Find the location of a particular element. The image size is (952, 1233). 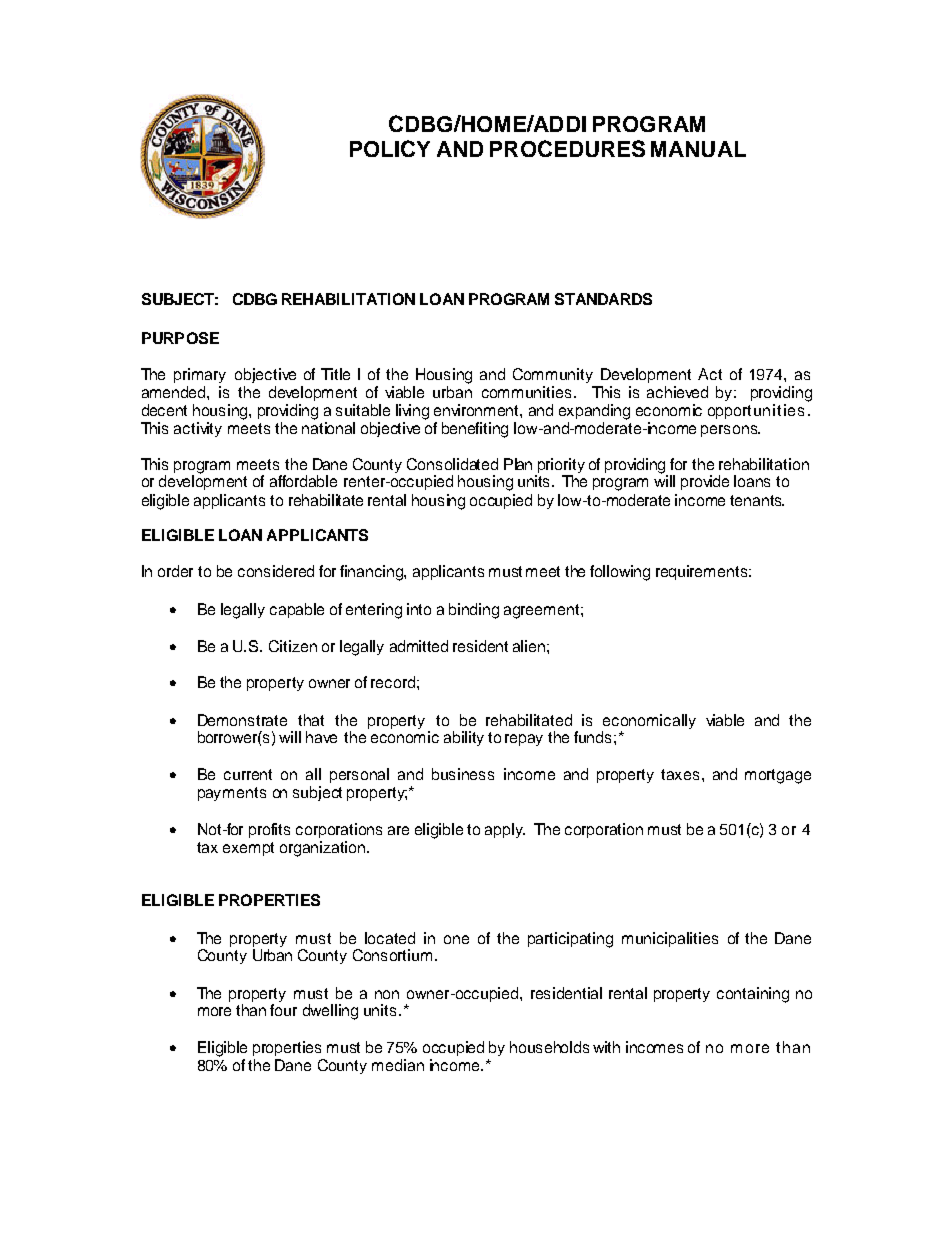

households is located at coordinates (549, 1047).
